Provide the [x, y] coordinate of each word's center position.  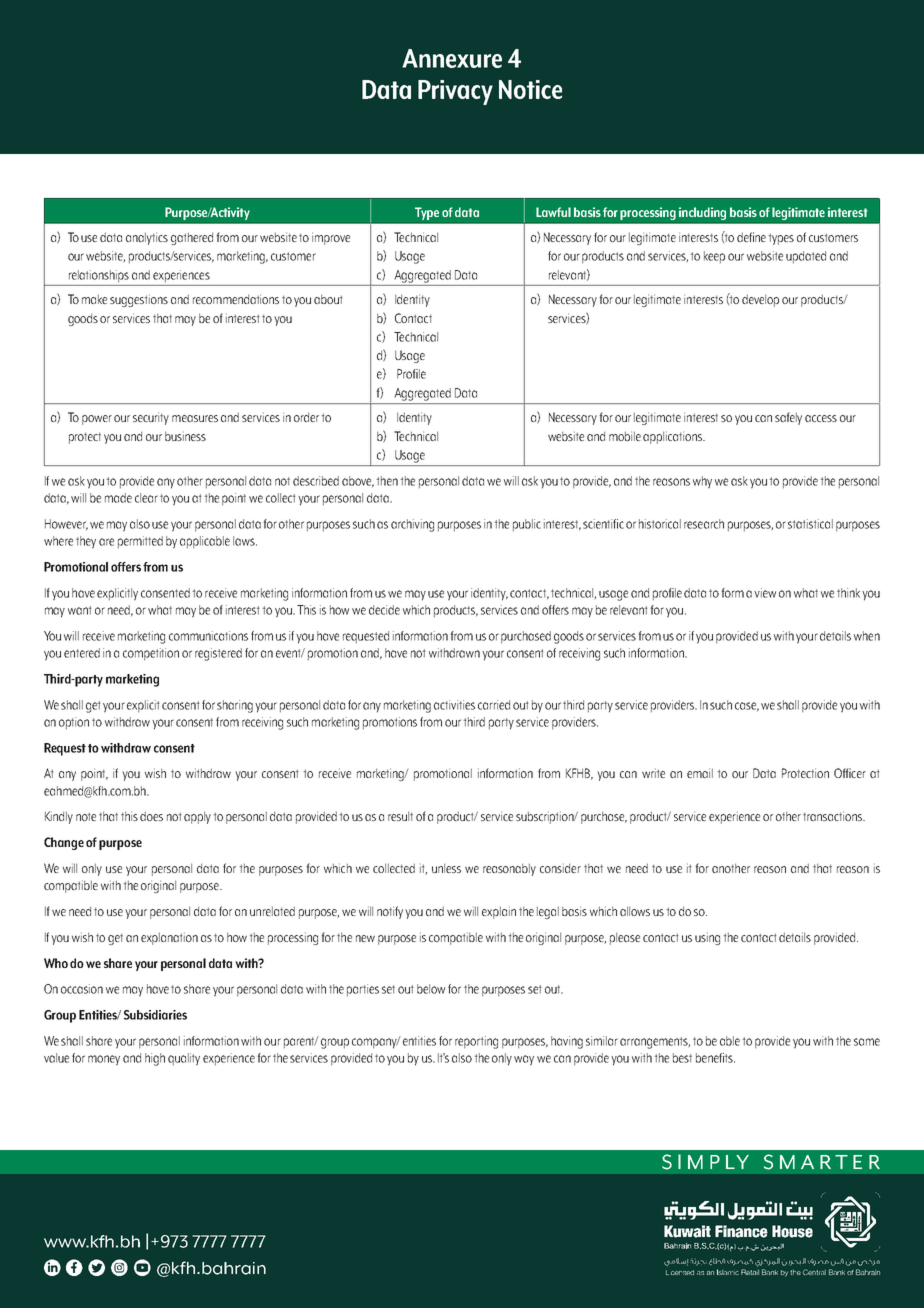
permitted [140, 542]
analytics [147, 238]
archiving [412, 525]
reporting [476, 1042]
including [702, 213]
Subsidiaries [155, 1015]
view [765, 593]
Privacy [455, 92]
